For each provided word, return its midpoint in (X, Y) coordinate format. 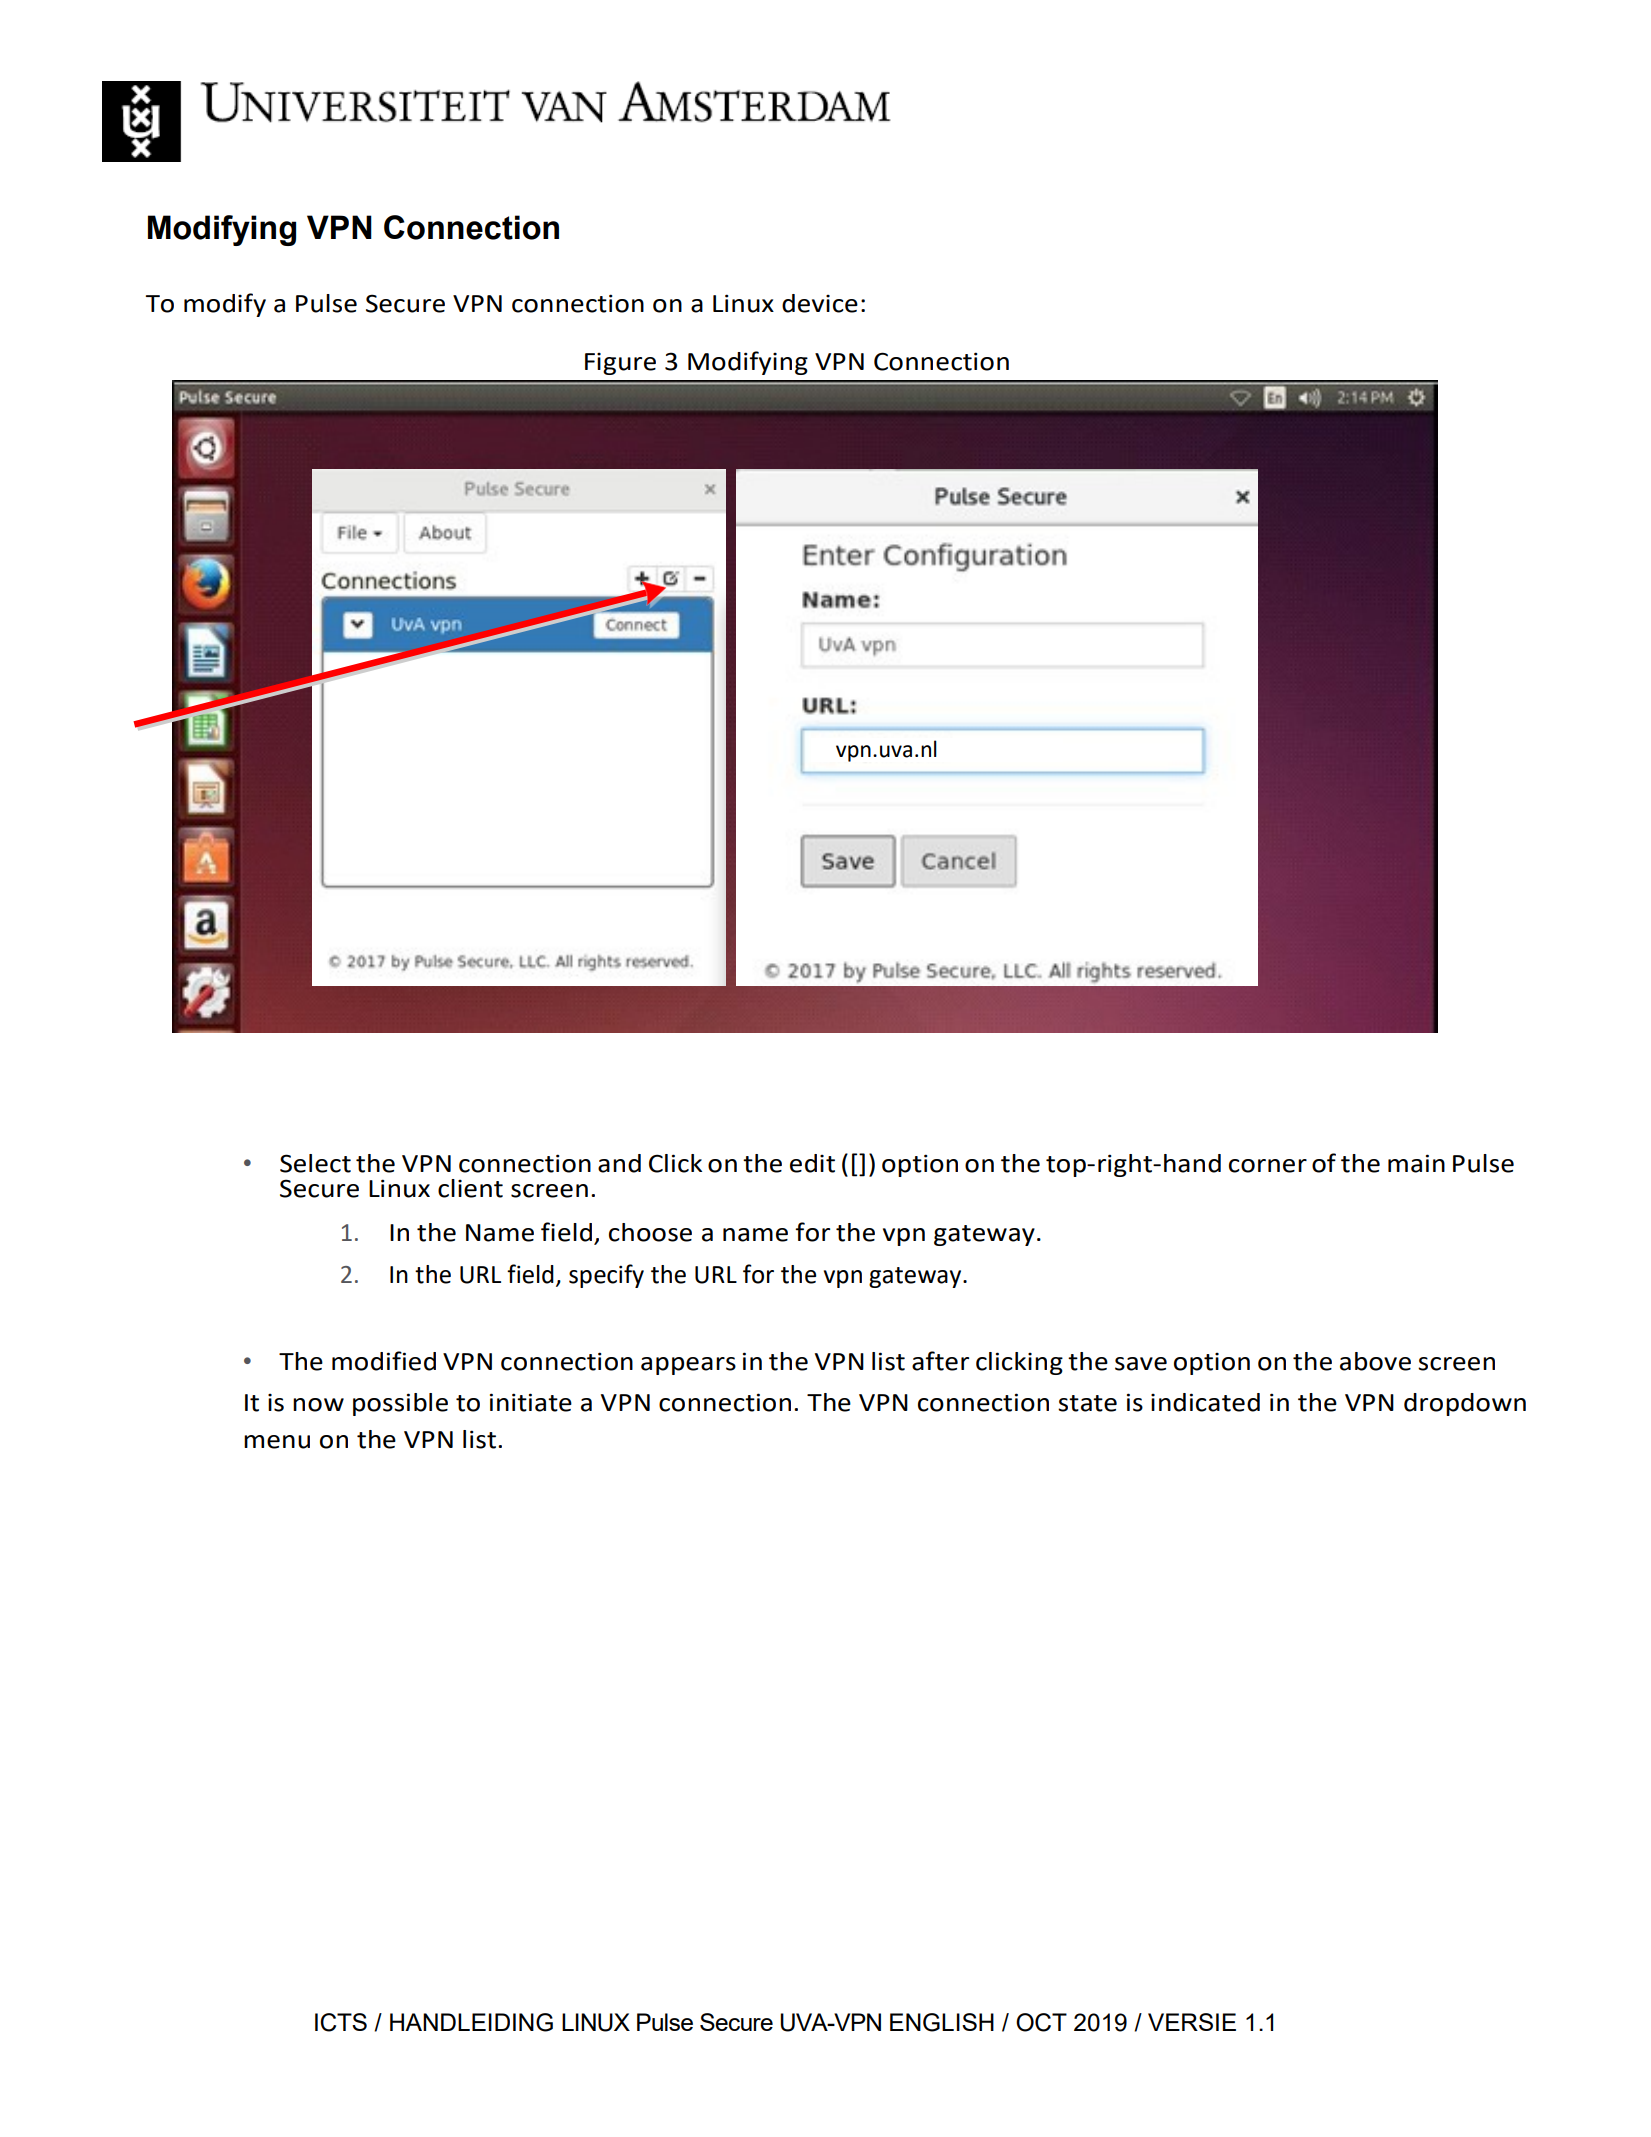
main (1416, 1163)
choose (650, 1232)
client (470, 1188)
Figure (620, 364)
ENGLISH (942, 2022)
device (820, 303)
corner (1268, 1166)
